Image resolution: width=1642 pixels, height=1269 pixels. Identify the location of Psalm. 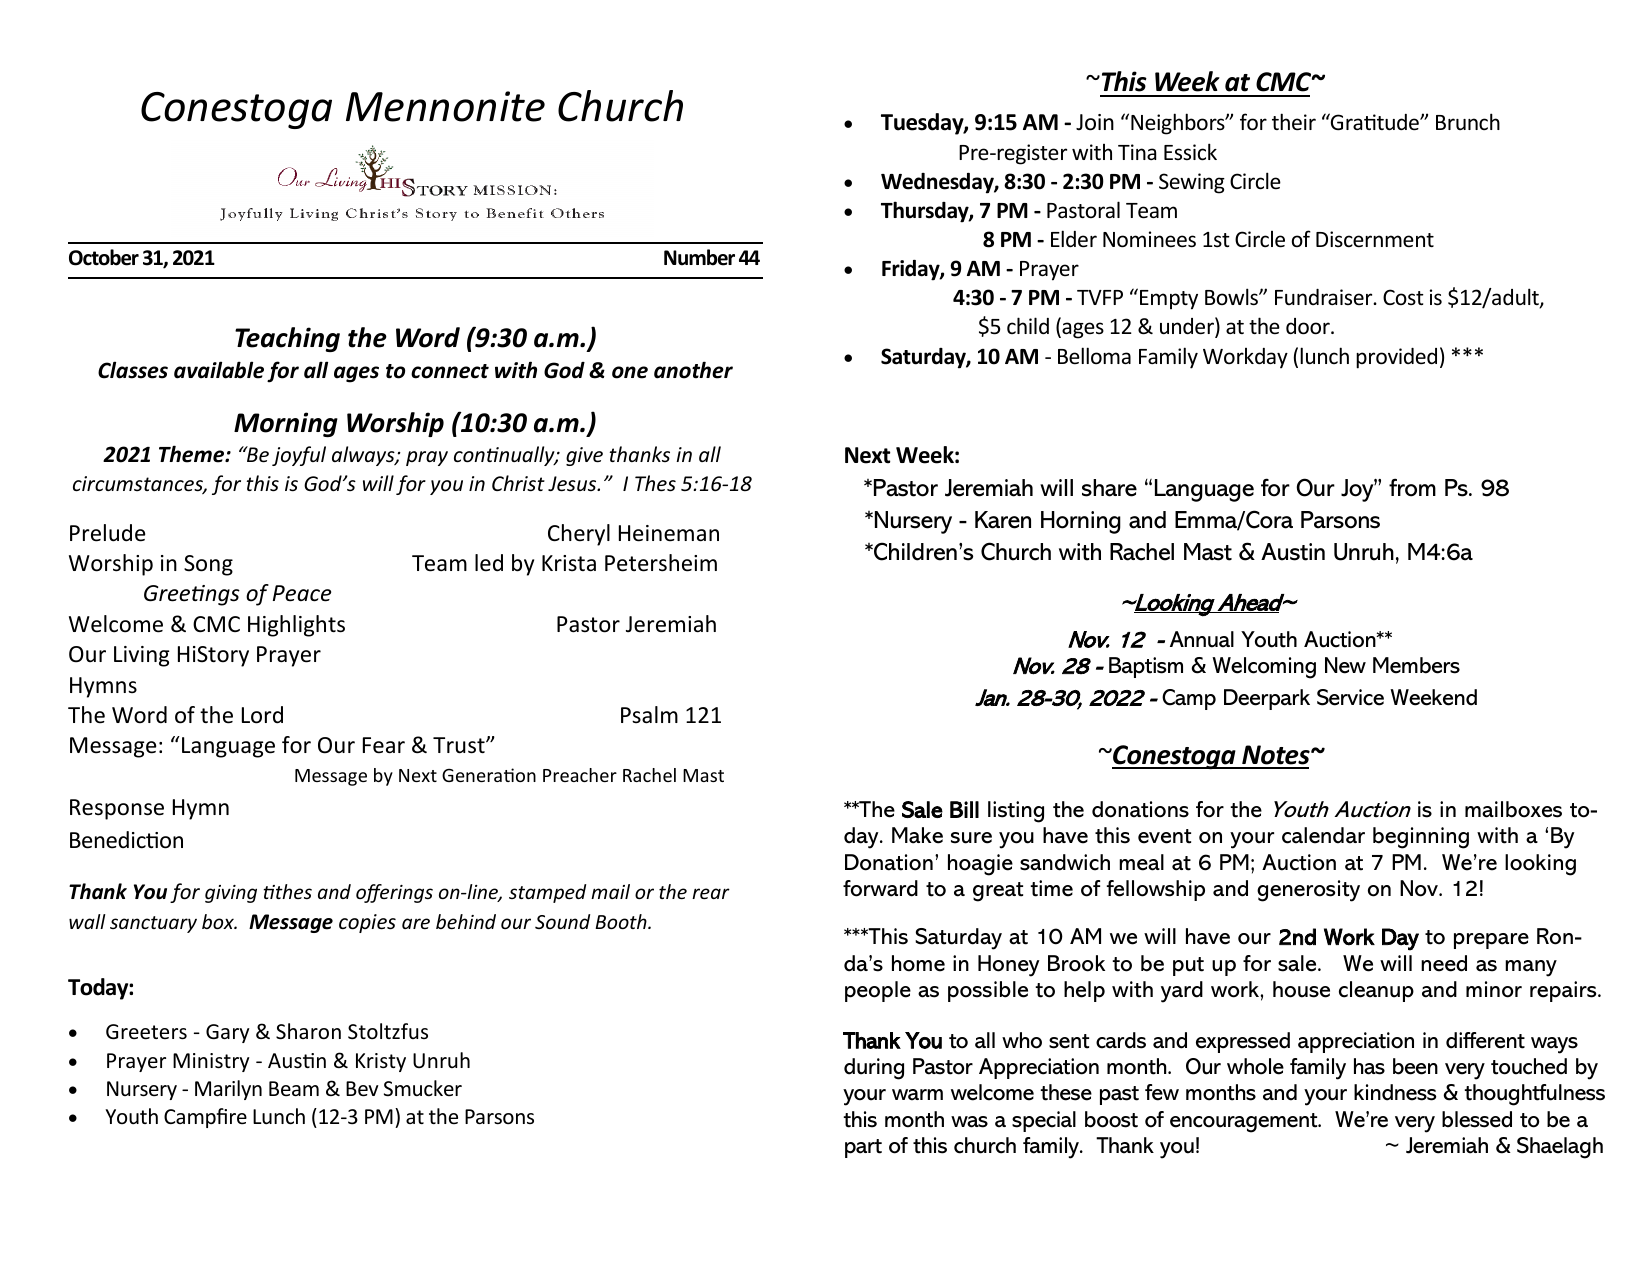
(649, 715).
